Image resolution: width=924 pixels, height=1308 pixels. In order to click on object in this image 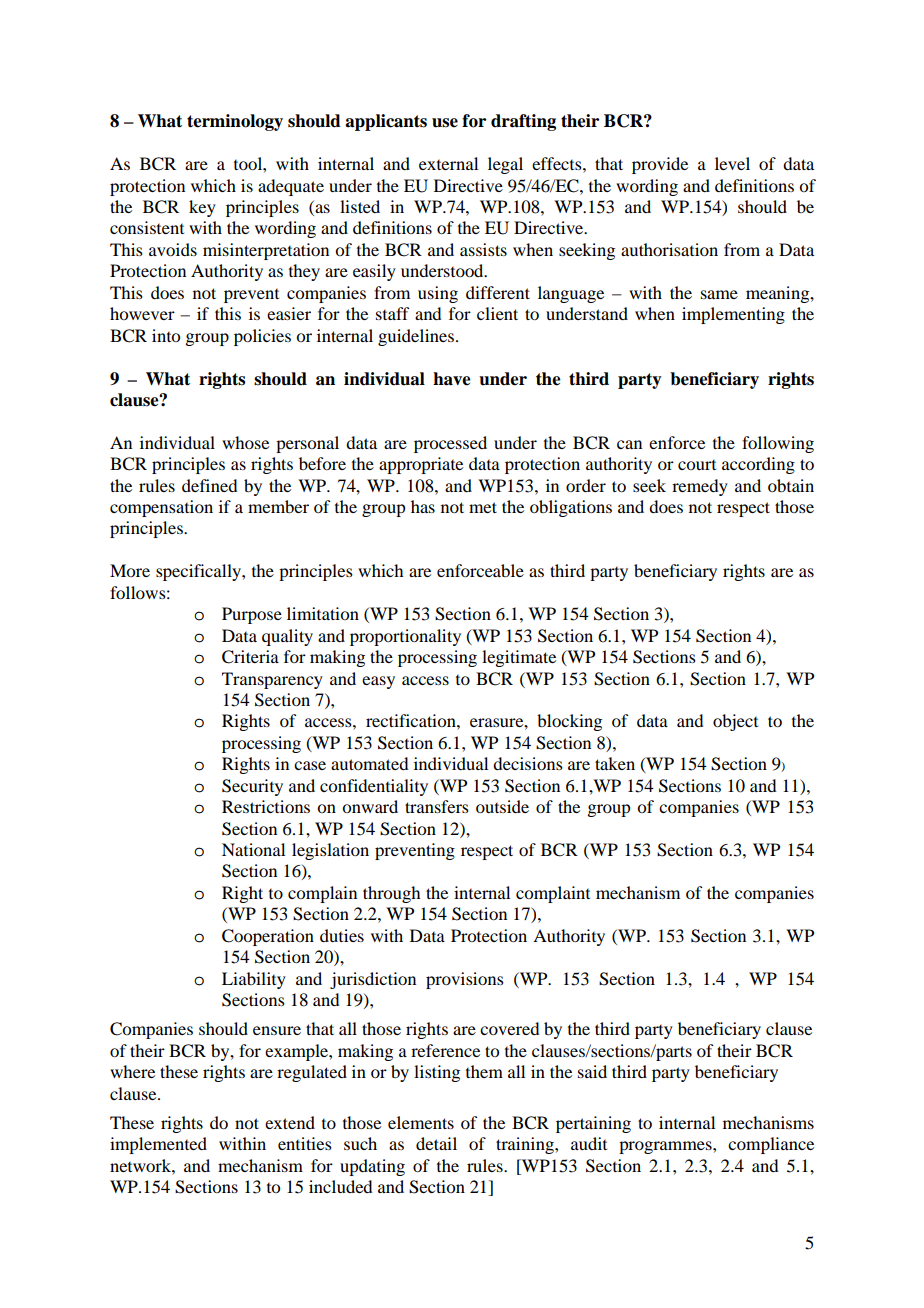, I will do `click(735, 722)`.
